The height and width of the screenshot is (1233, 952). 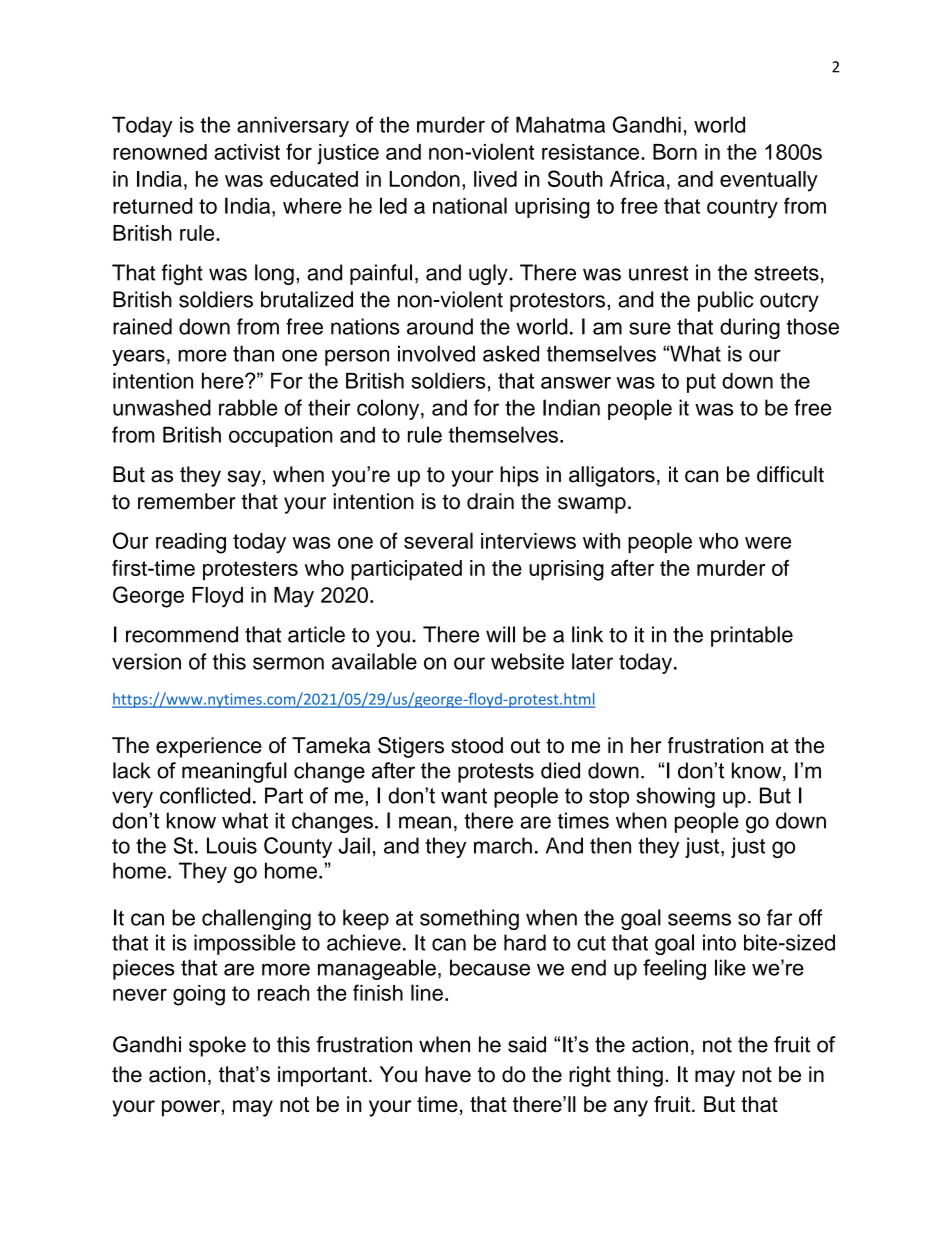 I want to click on involved, so click(x=436, y=353).
